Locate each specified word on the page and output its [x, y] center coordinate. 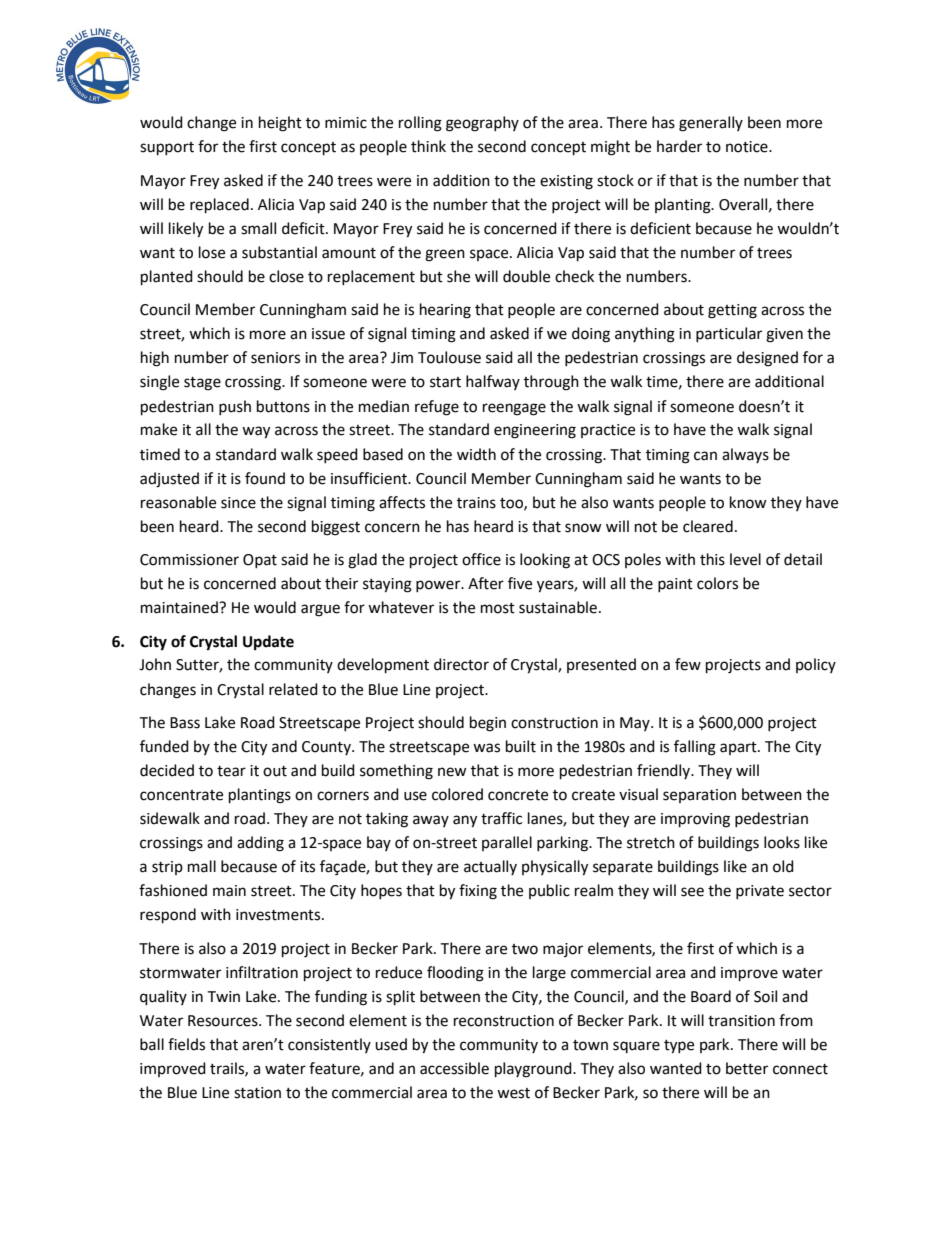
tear [231, 771]
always [745, 455]
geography [482, 124]
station [257, 1093]
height [280, 124]
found [265, 478]
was [486, 748]
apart [739, 748]
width [476, 454]
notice [748, 147]
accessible [454, 1068]
